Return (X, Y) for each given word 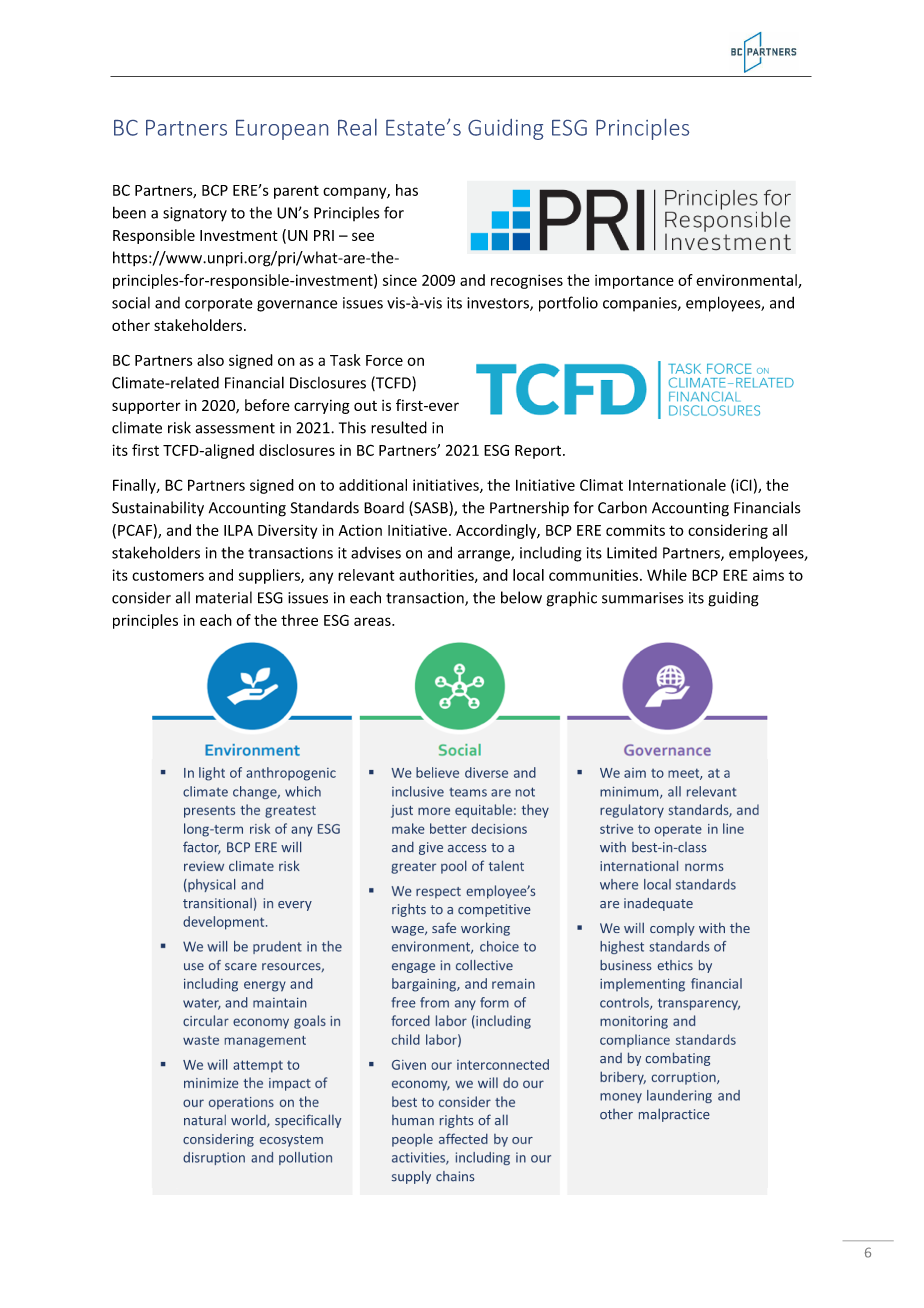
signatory (195, 214)
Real (357, 127)
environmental (747, 281)
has (407, 190)
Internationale (677, 485)
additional (373, 485)
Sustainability (158, 509)
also (210, 360)
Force (384, 360)
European (282, 130)
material (224, 597)
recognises (527, 281)
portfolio (568, 304)
